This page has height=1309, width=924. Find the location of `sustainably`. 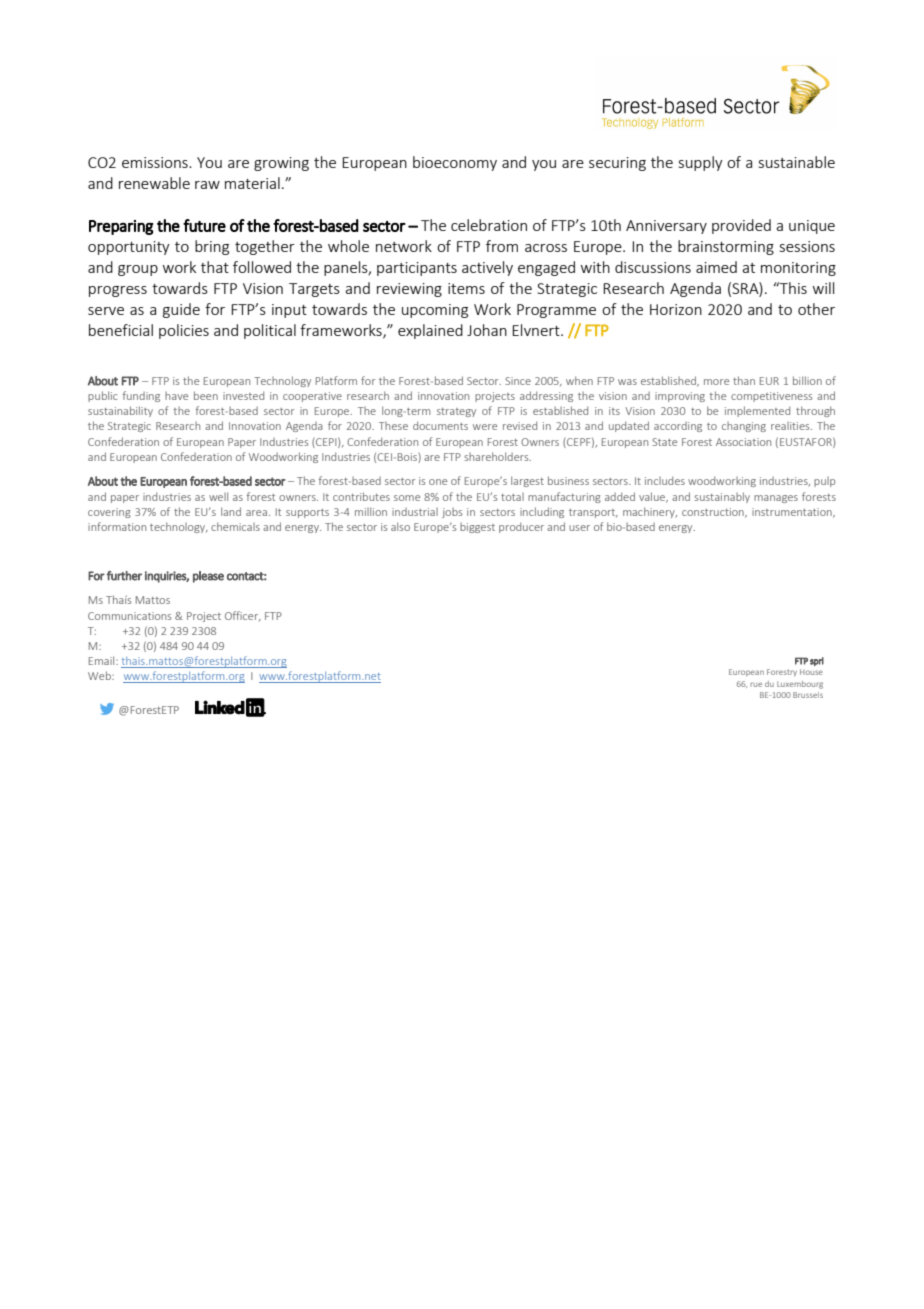

sustainably is located at coordinates (722, 497).
